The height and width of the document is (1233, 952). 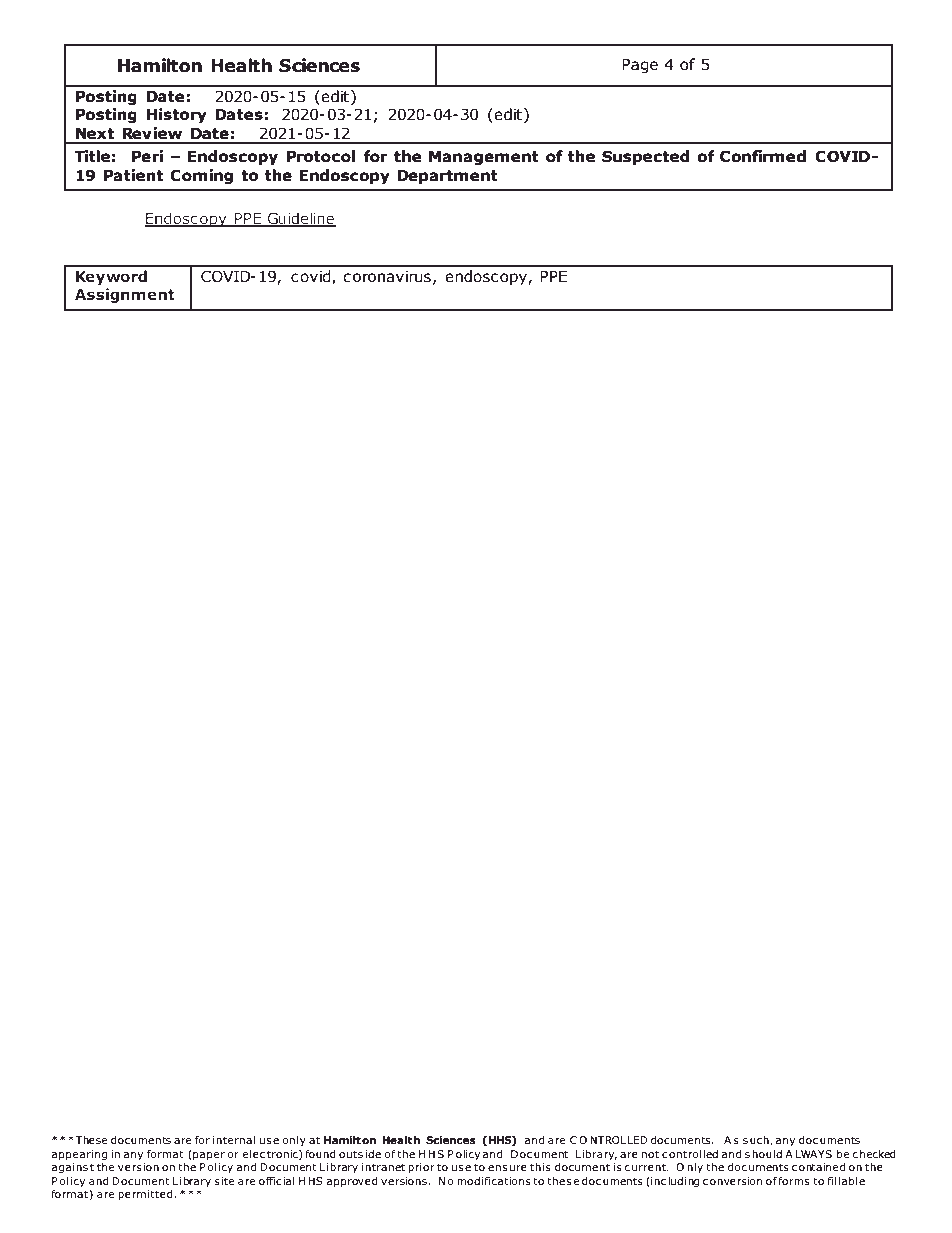 I want to click on coronavirus, so click(x=387, y=277).
